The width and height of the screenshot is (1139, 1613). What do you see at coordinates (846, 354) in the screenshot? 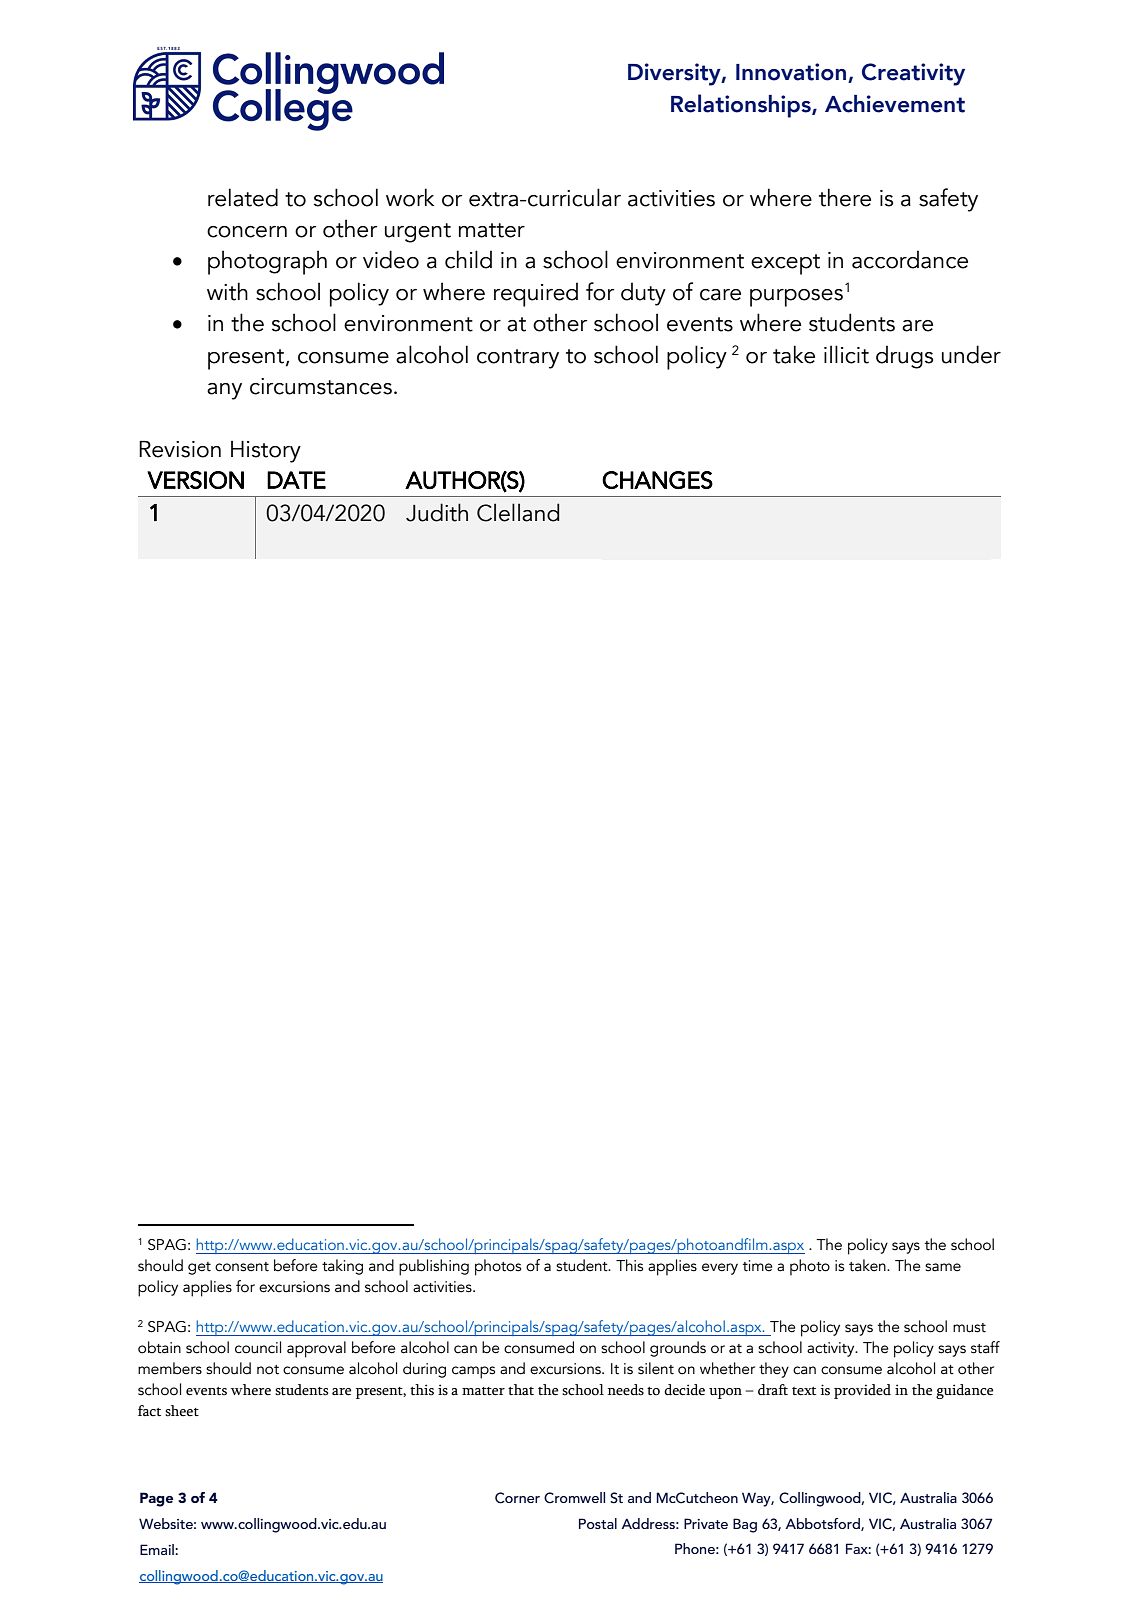
I see `illicit` at bounding box center [846, 354].
